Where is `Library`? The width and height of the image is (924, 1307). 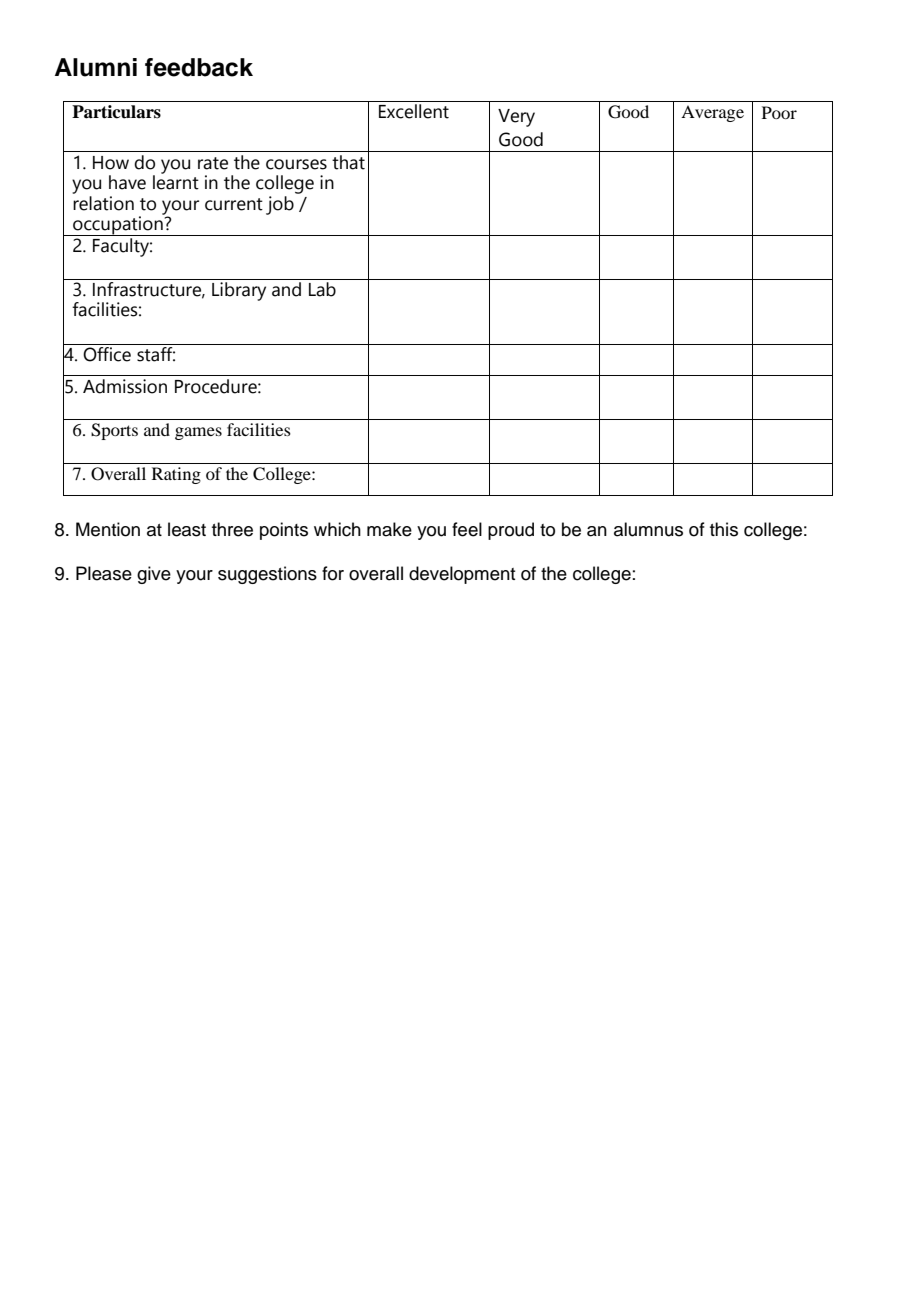 Library is located at coordinates (239, 291).
